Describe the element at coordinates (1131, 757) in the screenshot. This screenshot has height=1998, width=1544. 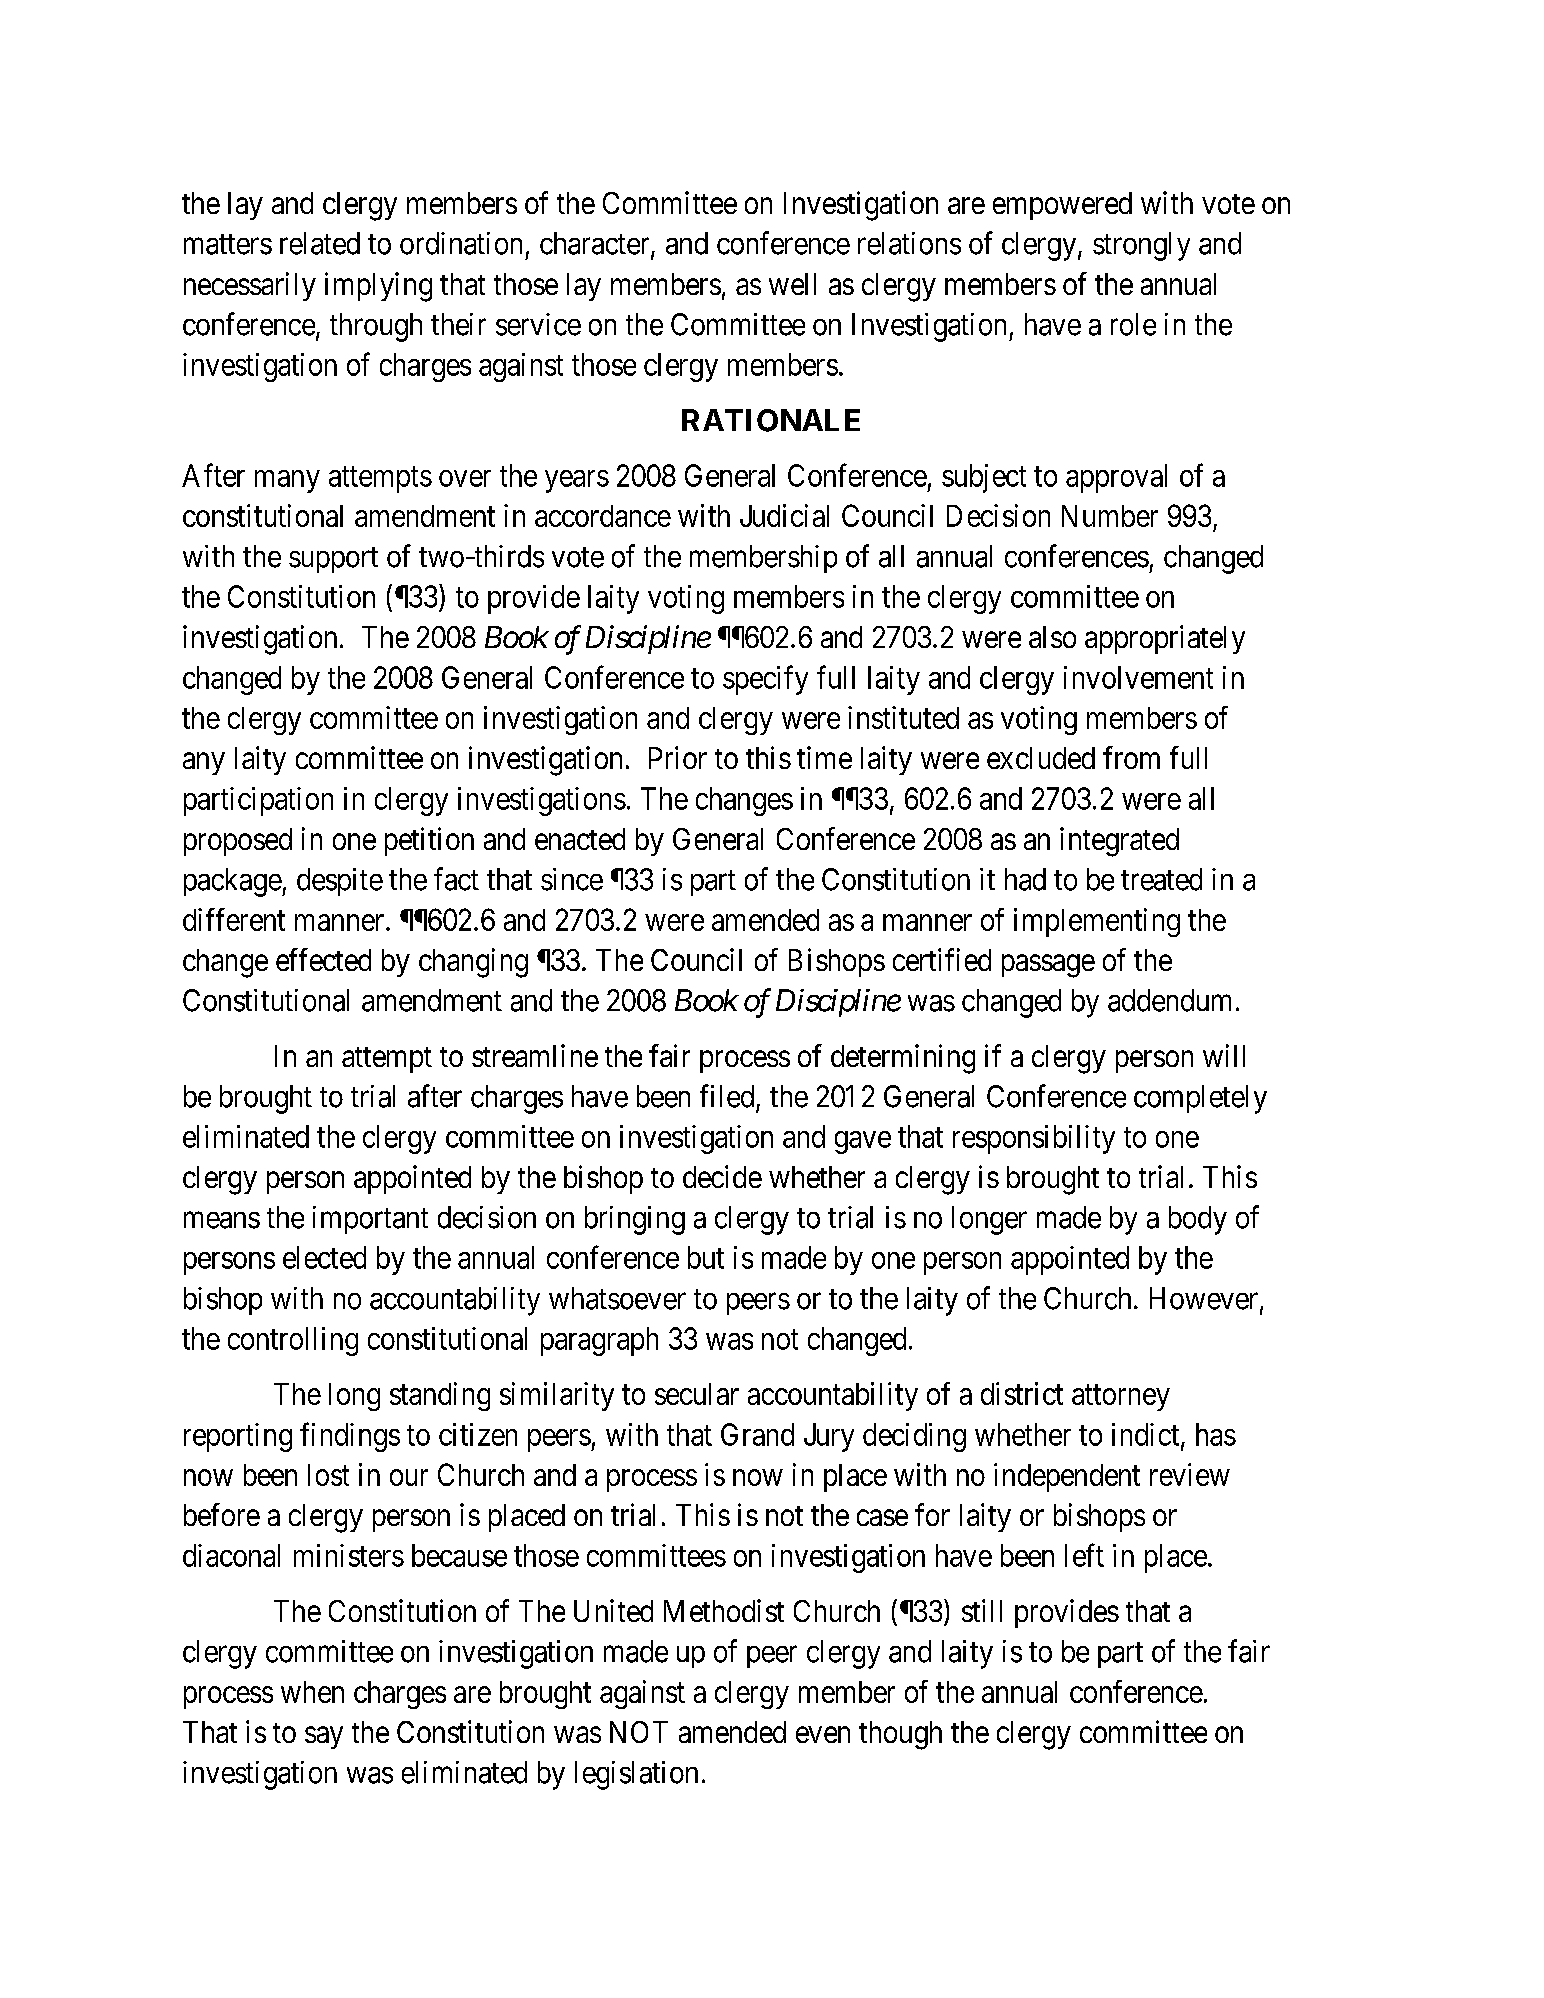
I see `from` at that location.
